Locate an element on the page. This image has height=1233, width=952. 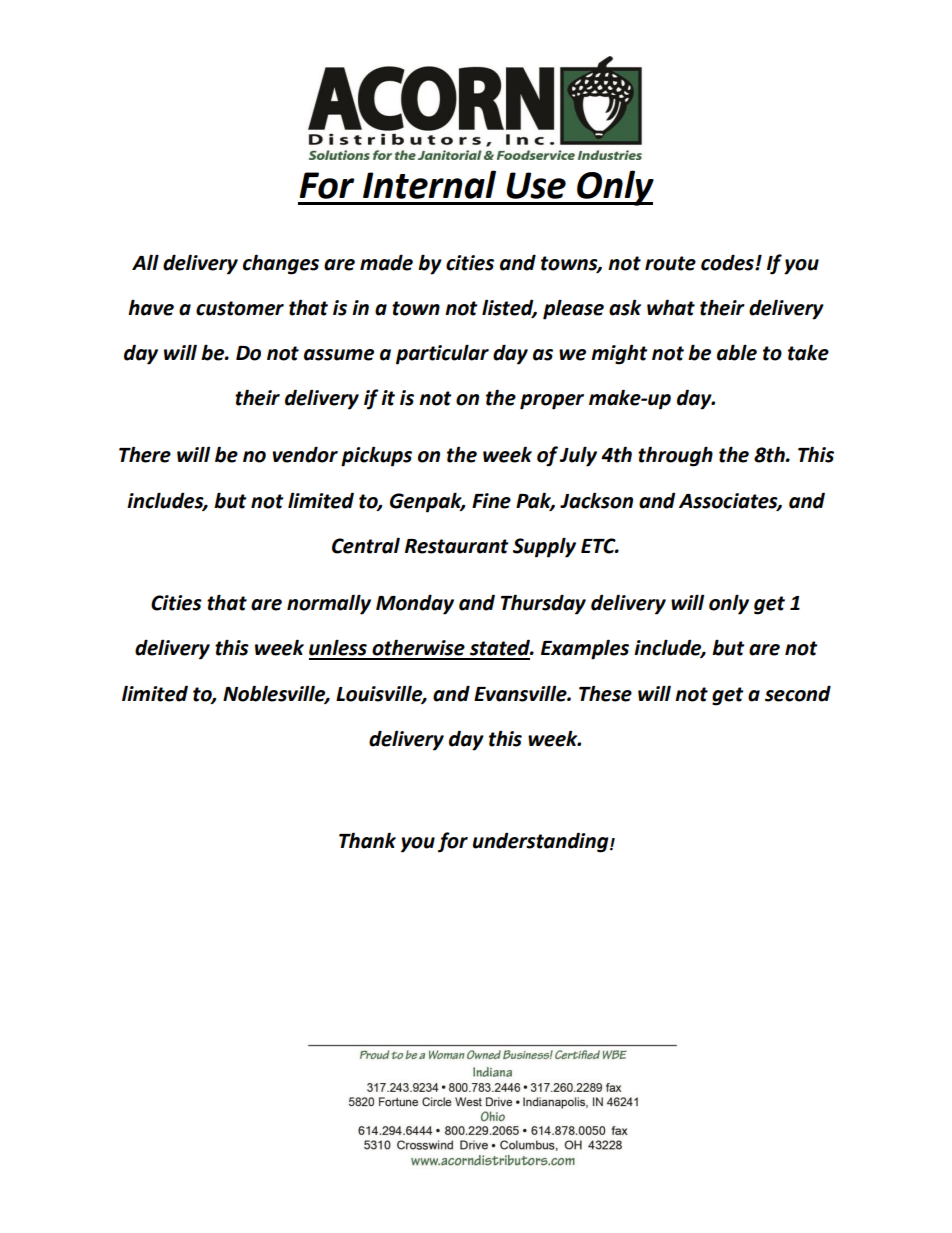
through is located at coordinates (675, 456).
